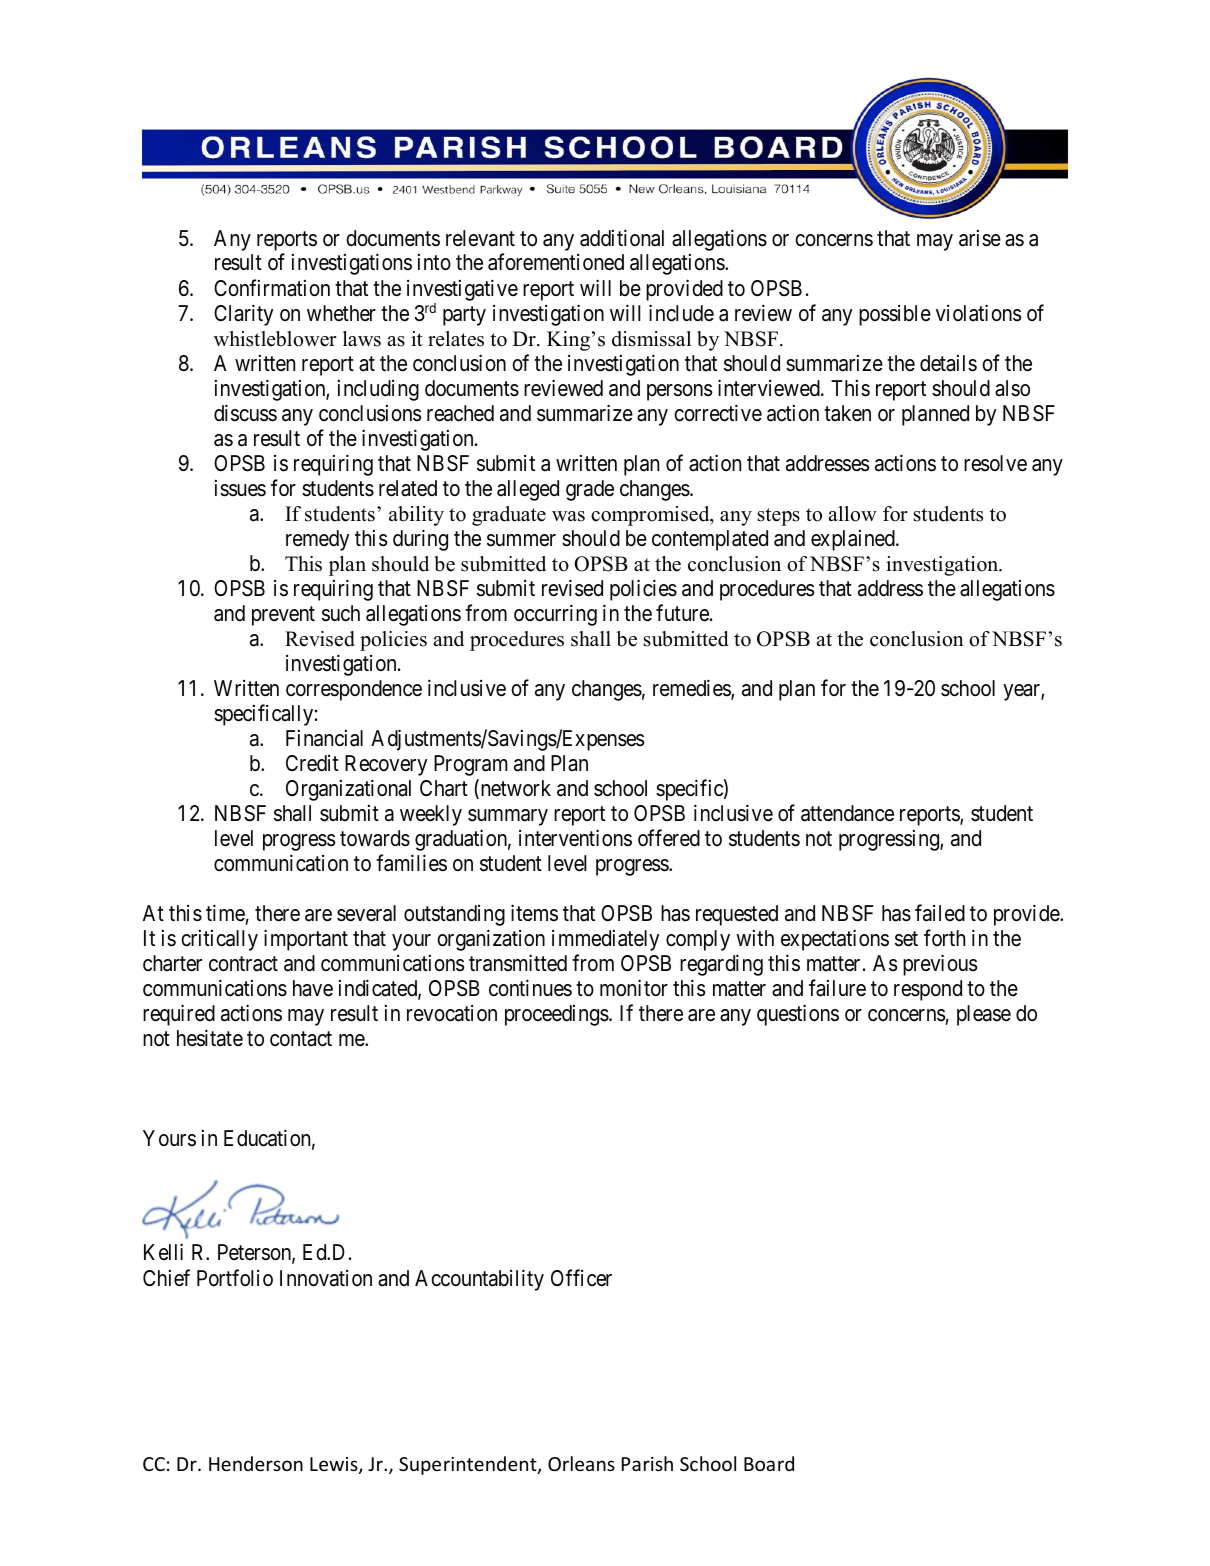 The height and width of the page is (1566, 1210). What do you see at coordinates (272, 288) in the page?
I see `Confirmation` at bounding box center [272, 288].
